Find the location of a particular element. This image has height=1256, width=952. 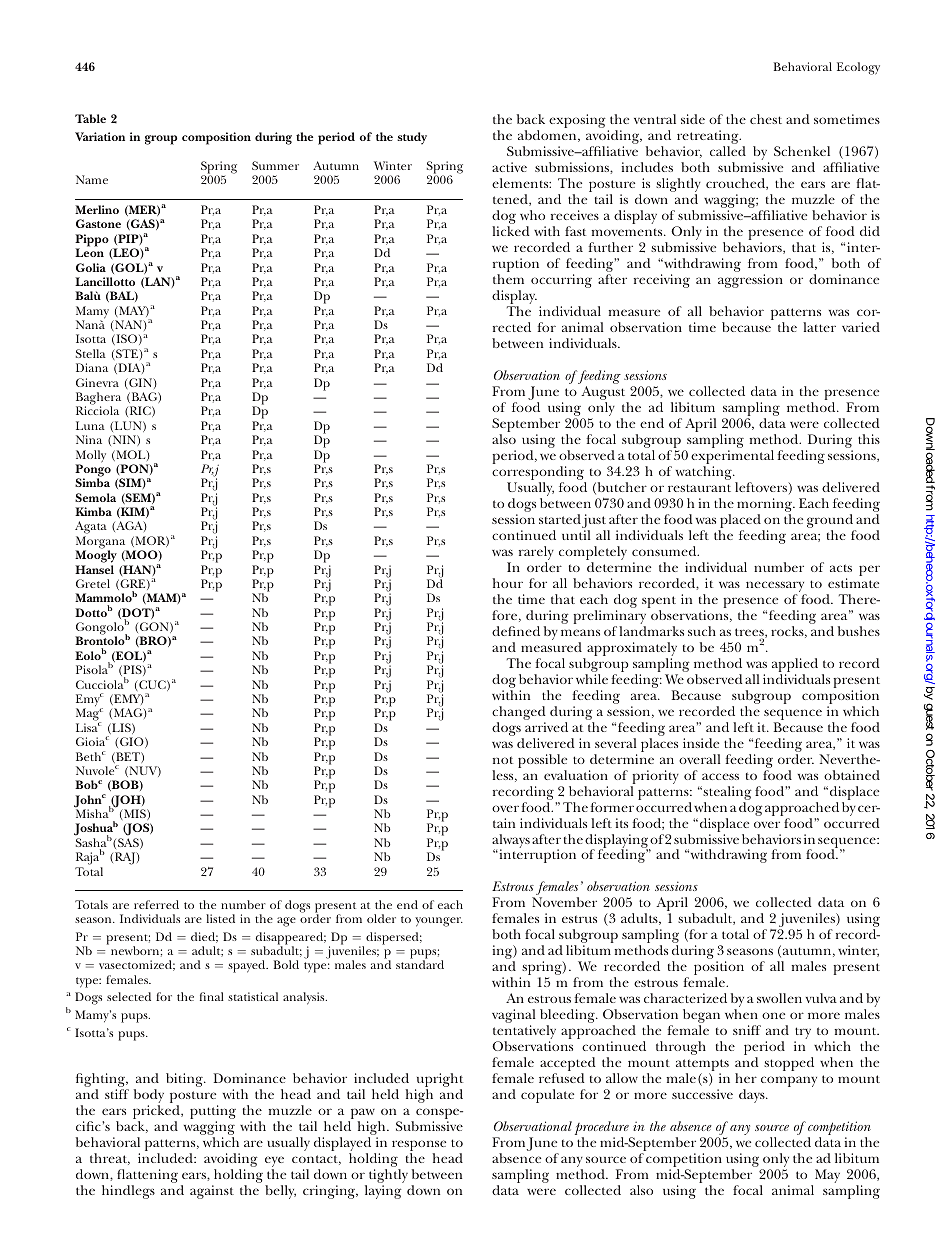

against is located at coordinates (212, 1192).
